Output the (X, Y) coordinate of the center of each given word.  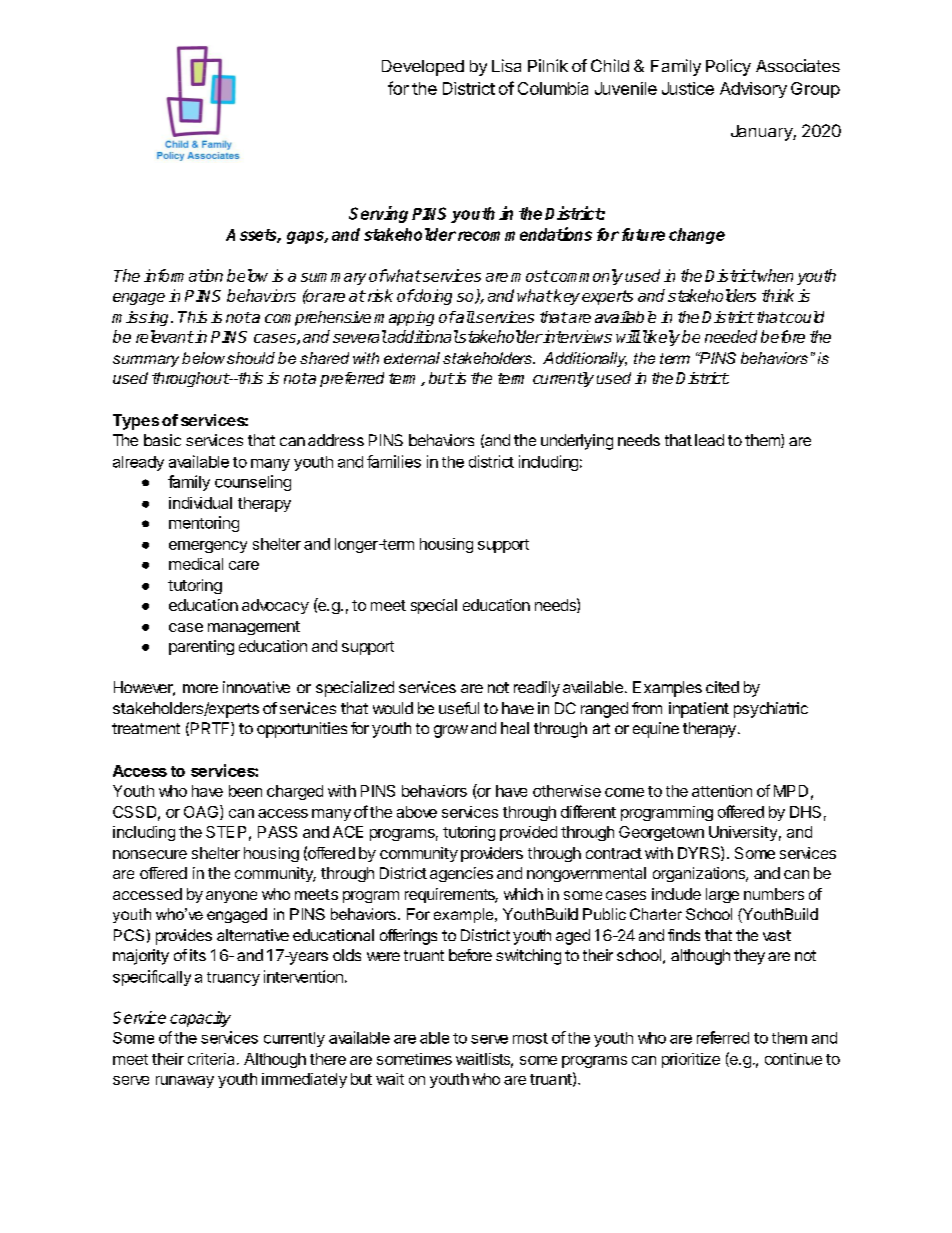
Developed (423, 68)
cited (722, 687)
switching (528, 957)
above (417, 812)
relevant (165, 336)
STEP (226, 832)
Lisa (506, 65)
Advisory (753, 90)
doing (432, 297)
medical (196, 564)
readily (537, 689)
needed (731, 336)
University (743, 833)
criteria (213, 1059)
